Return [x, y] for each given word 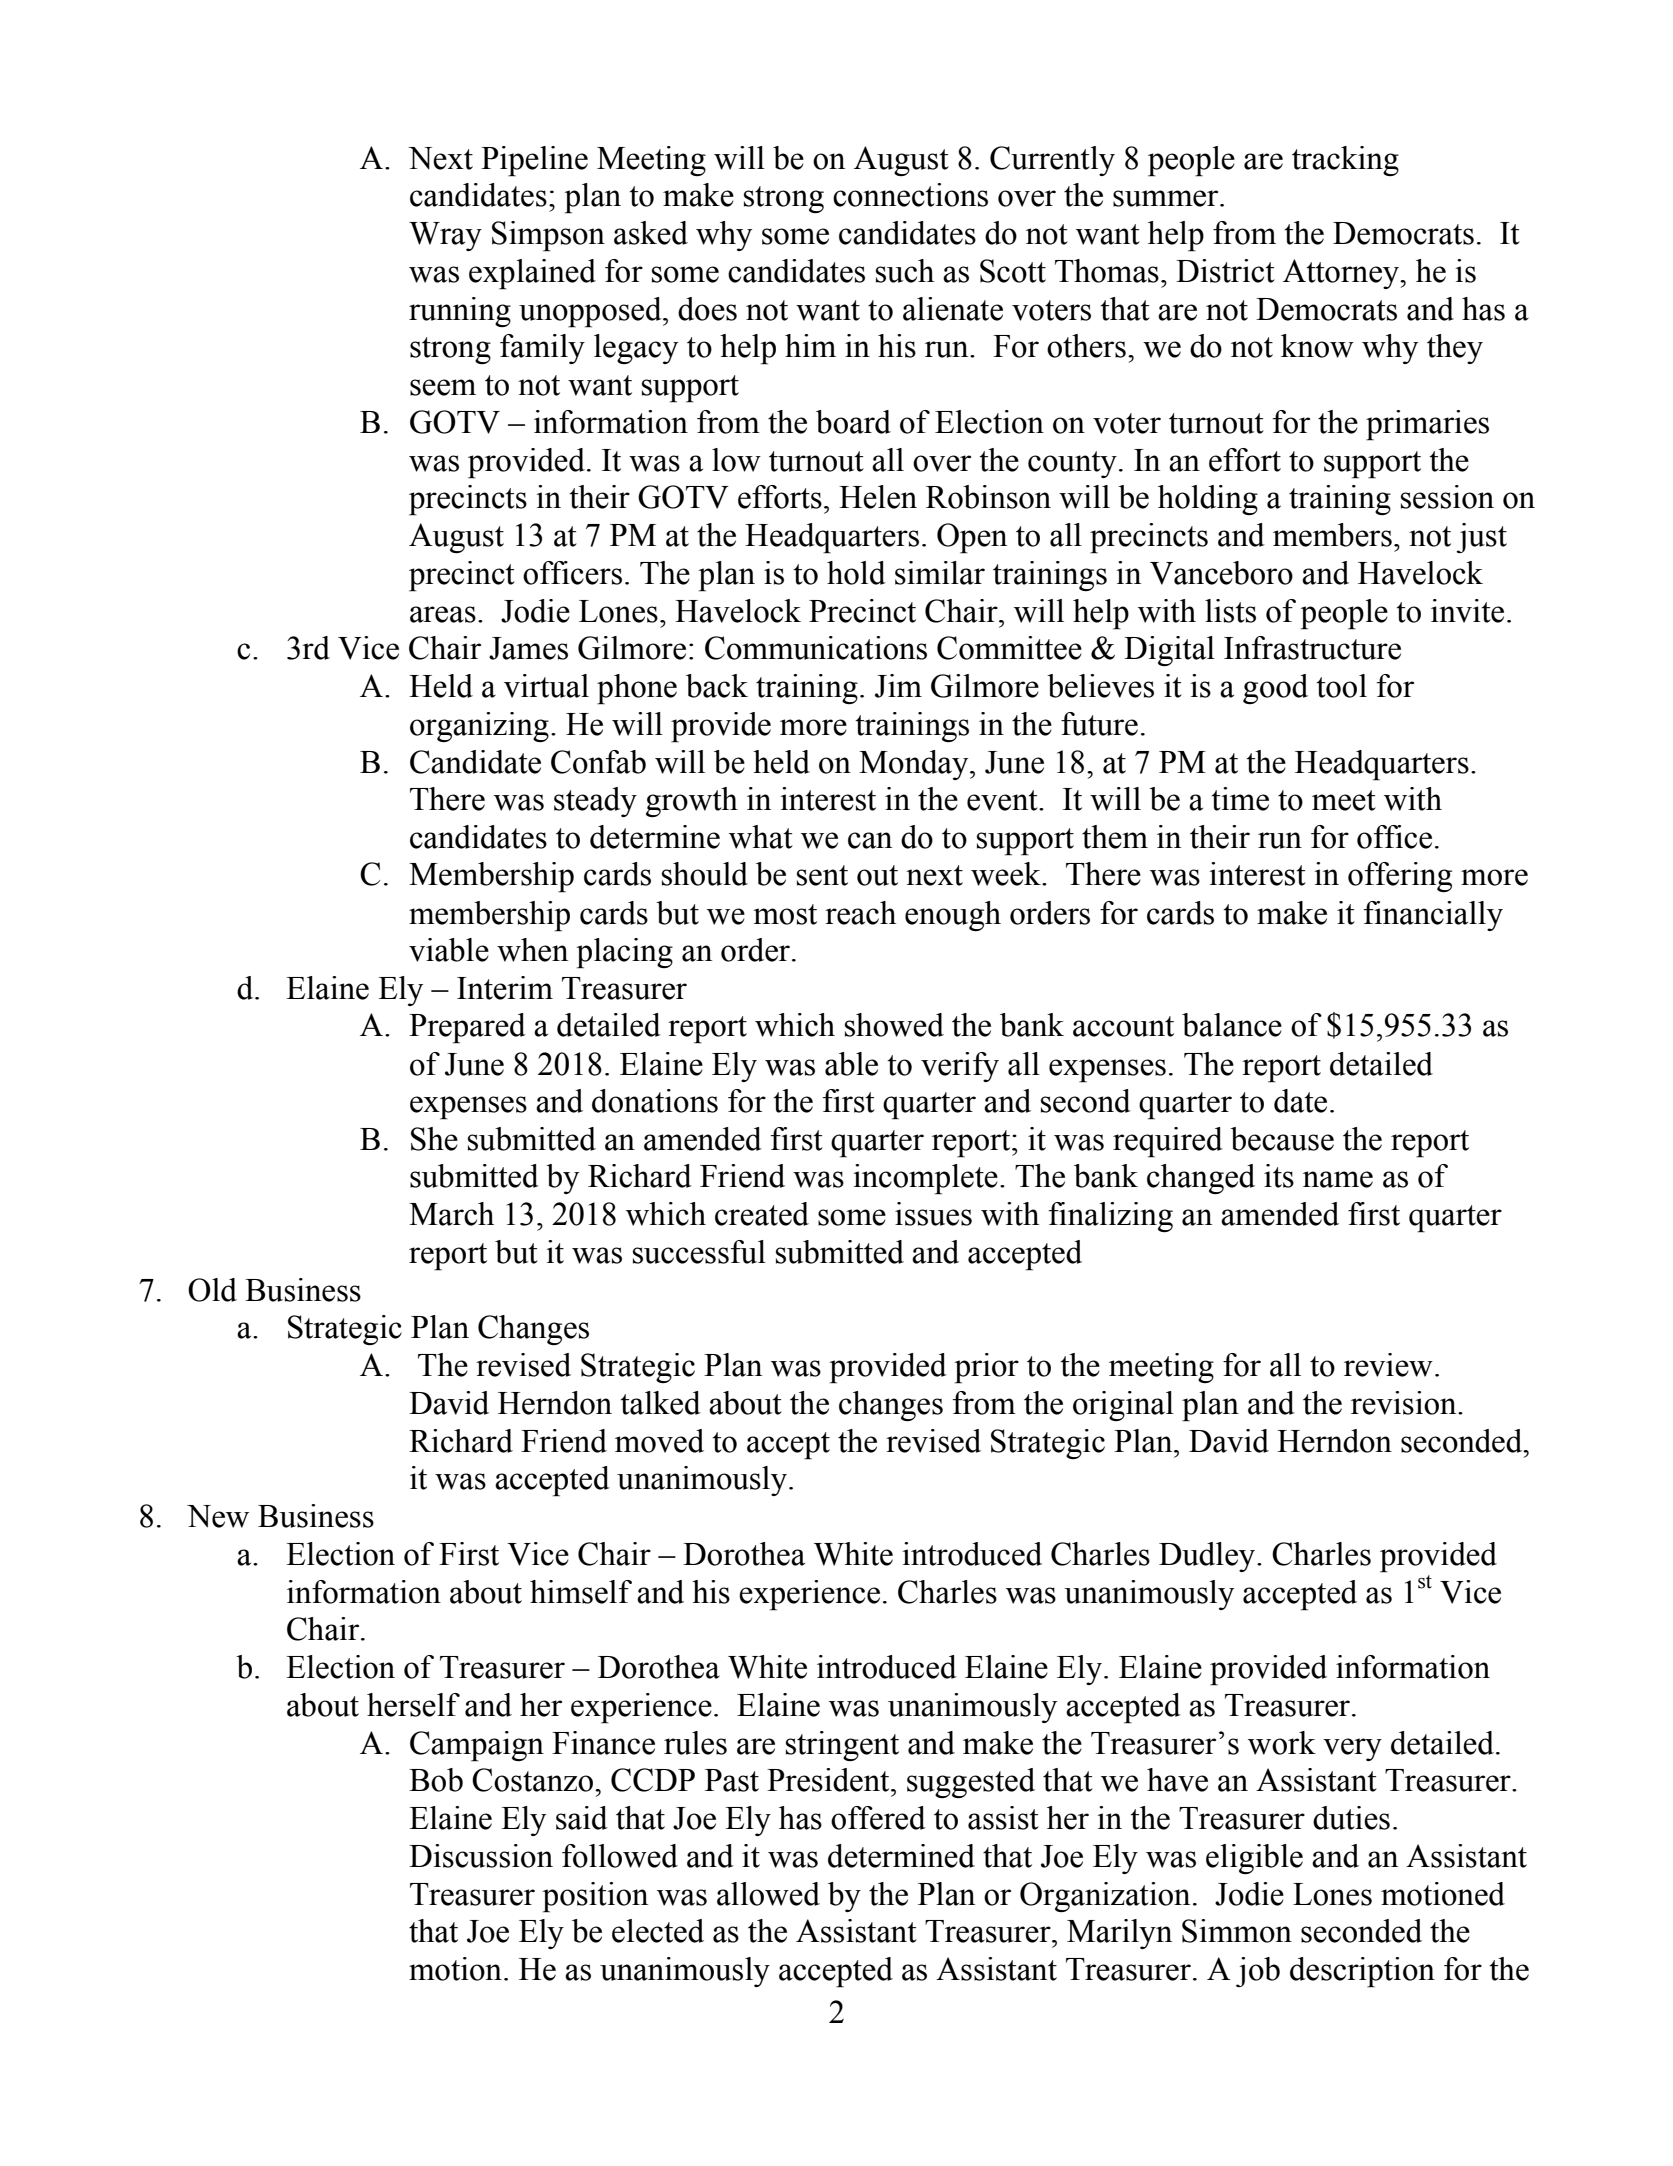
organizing [479, 727]
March [451, 1214]
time [1240, 799]
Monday [915, 765]
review [1388, 1365]
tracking [1345, 161]
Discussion [481, 1856]
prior [986, 1368]
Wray [445, 236]
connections [910, 195]
